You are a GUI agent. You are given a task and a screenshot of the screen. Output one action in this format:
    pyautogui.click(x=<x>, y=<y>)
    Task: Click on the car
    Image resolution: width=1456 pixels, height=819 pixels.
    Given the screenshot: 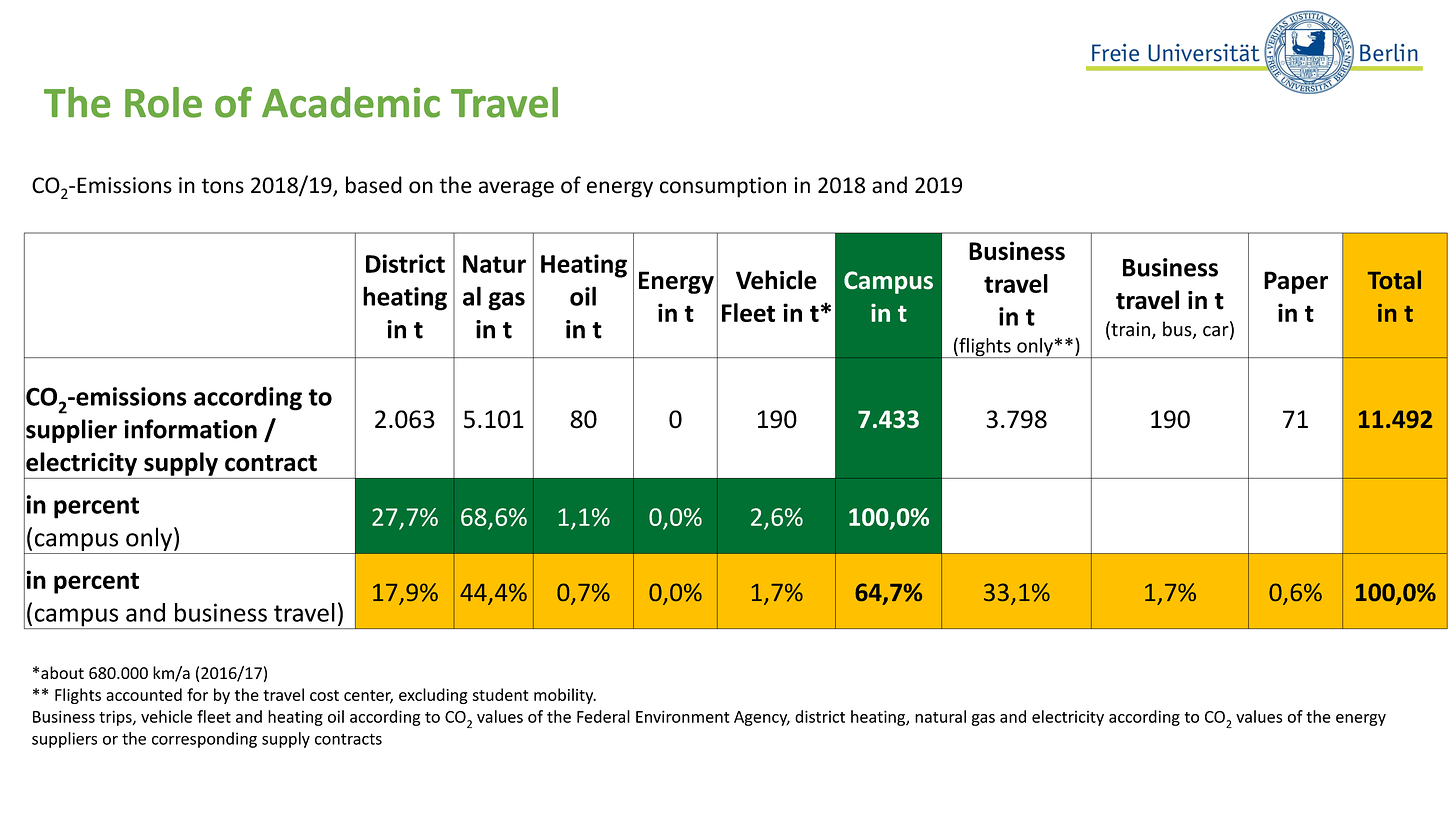 What is the action you would take?
    pyautogui.click(x=1217, y=332)
